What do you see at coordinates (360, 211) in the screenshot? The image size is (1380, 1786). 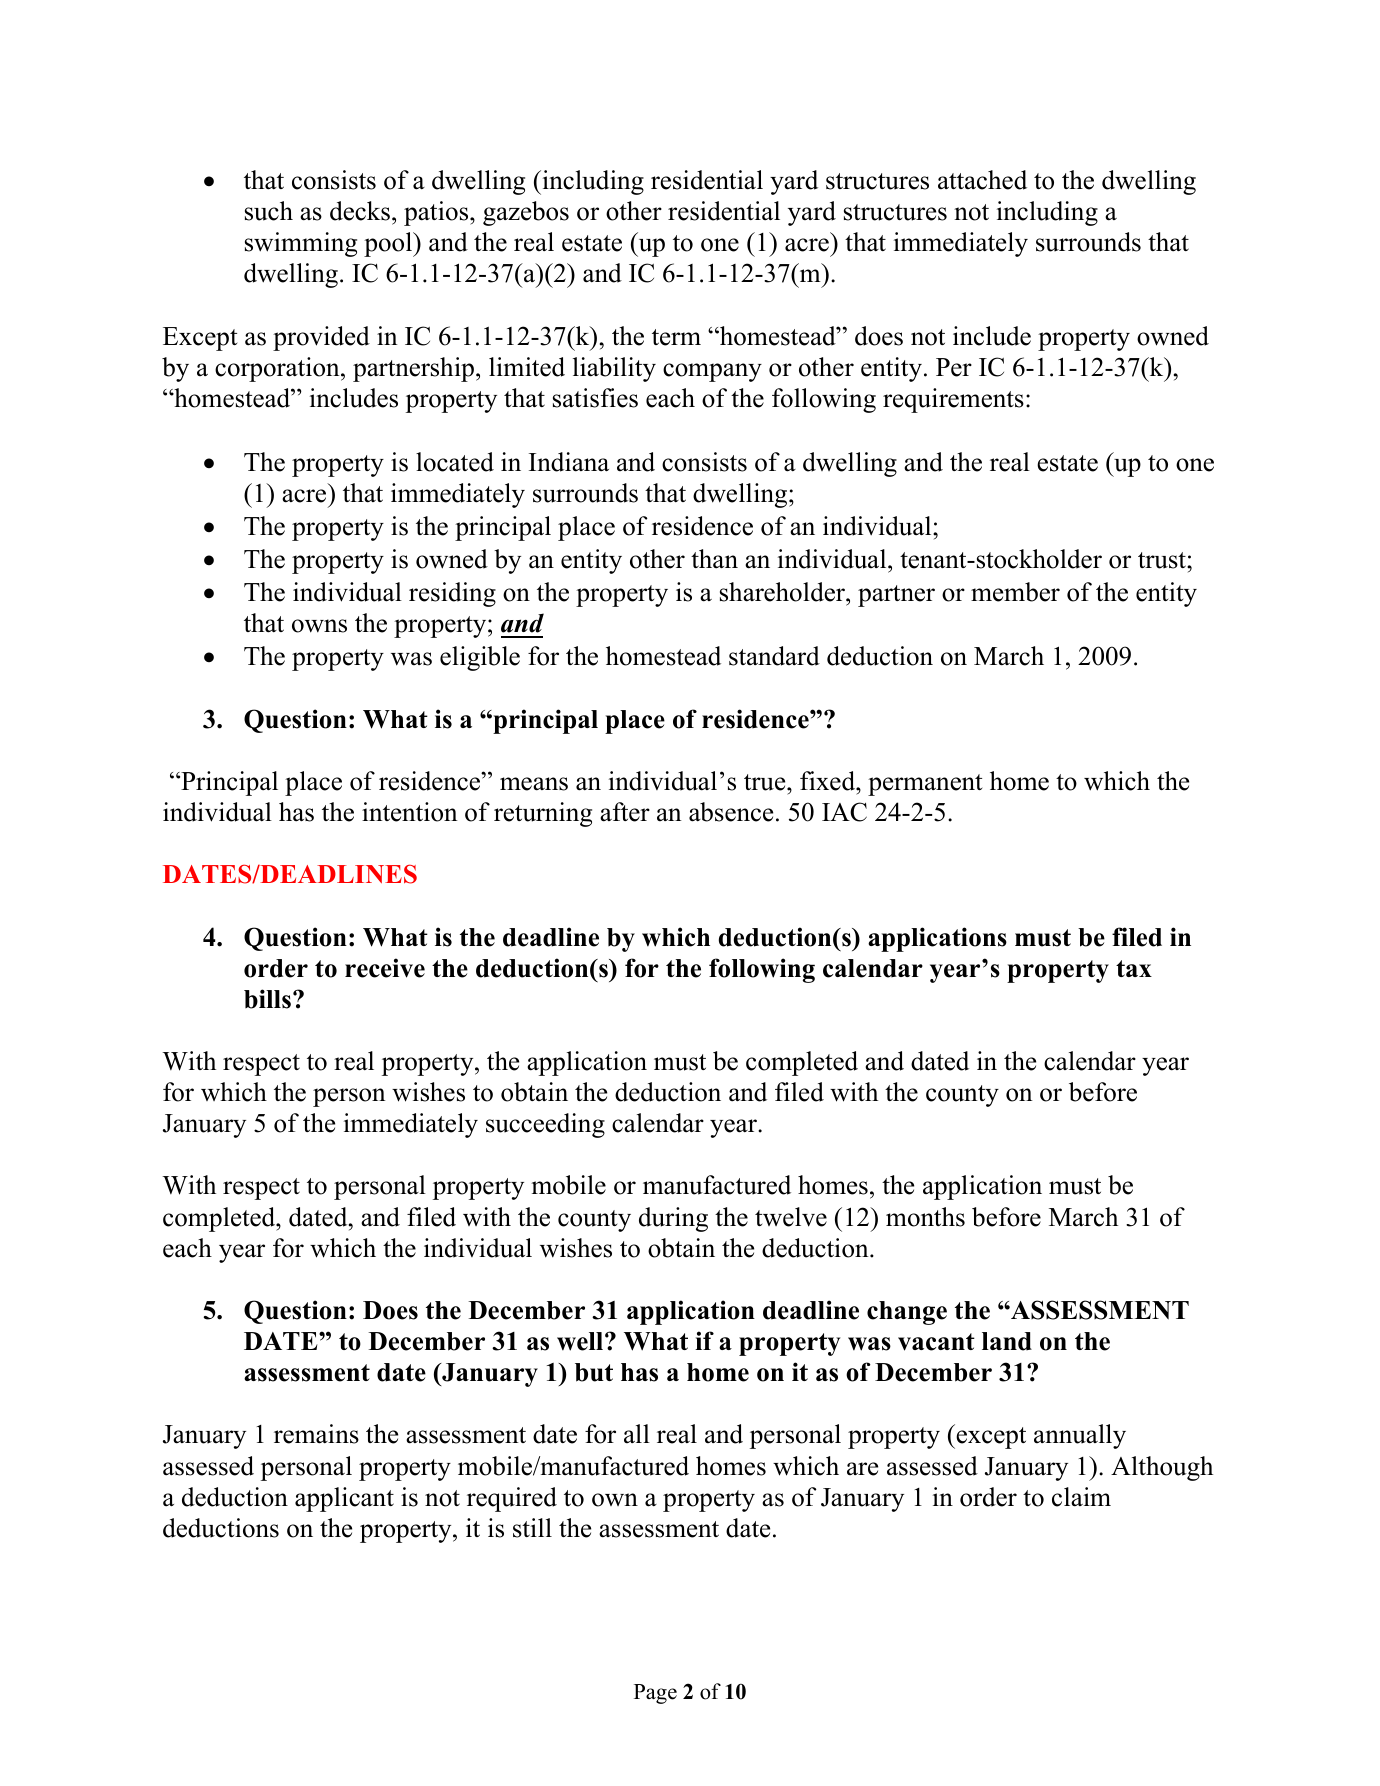 I see `decks` at bounding box center [360, 211].
